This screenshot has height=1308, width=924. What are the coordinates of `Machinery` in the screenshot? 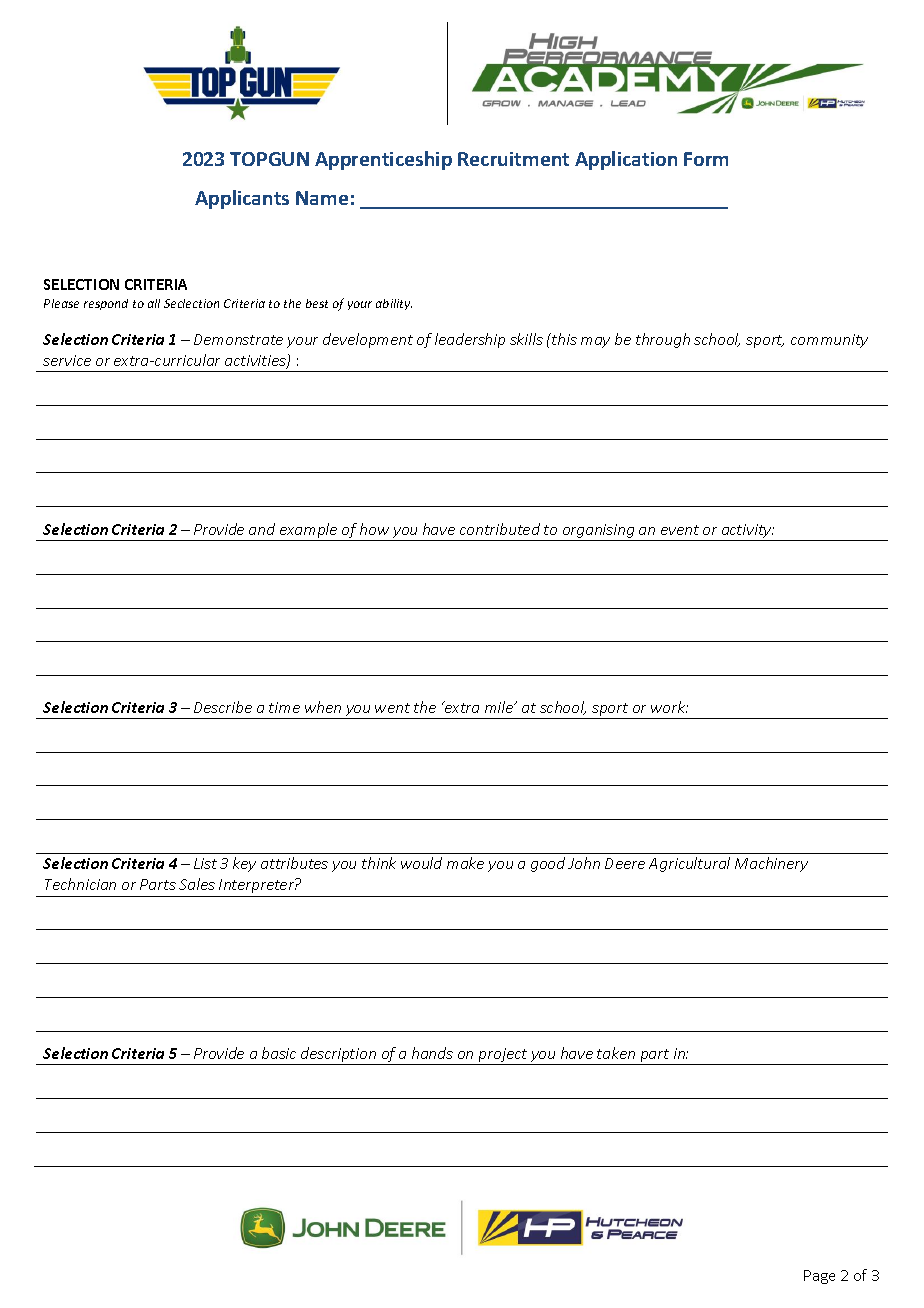 It's located at (771, 864).
